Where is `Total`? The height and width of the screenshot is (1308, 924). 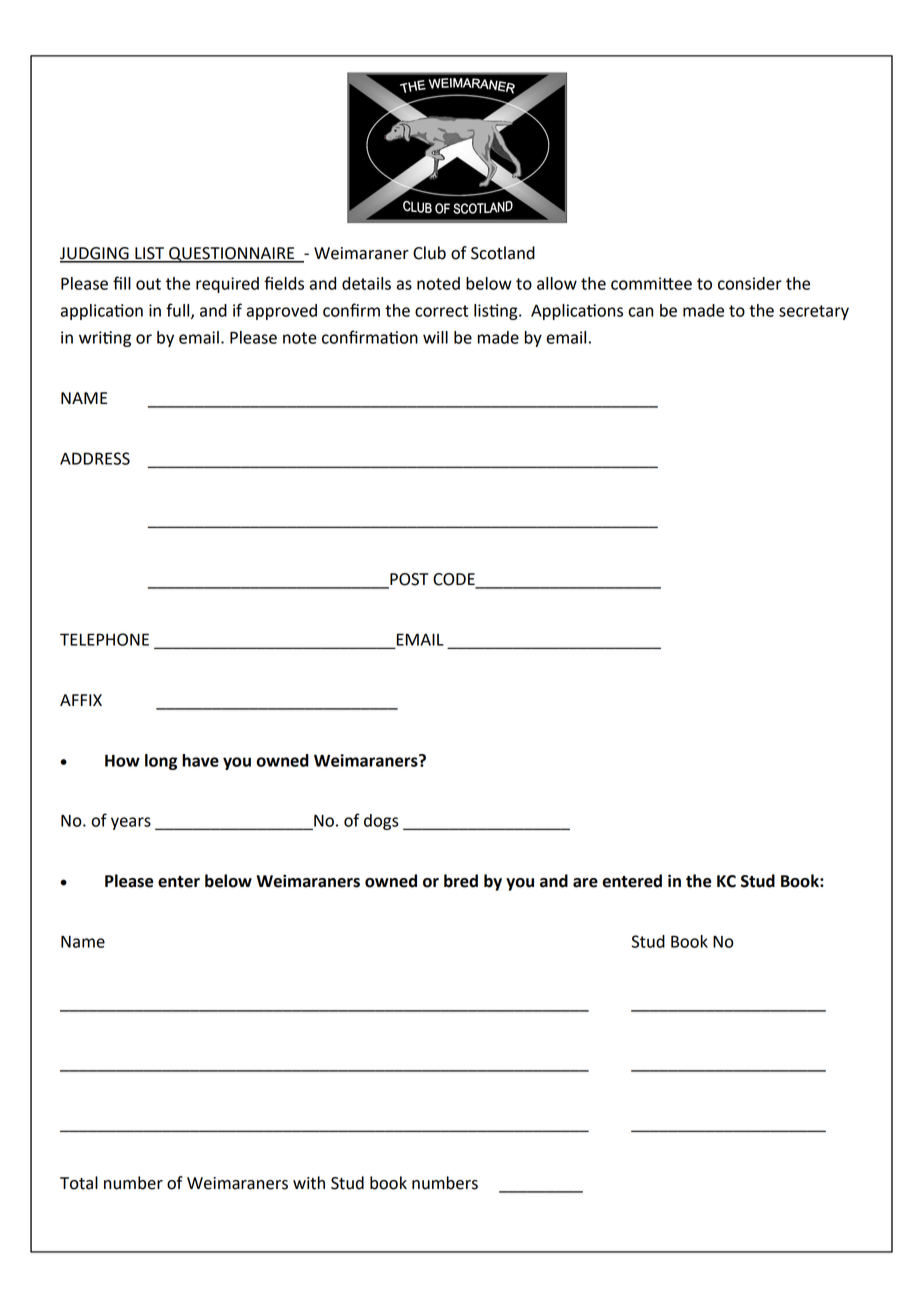 Total is located at coordinates (79, 1183).
